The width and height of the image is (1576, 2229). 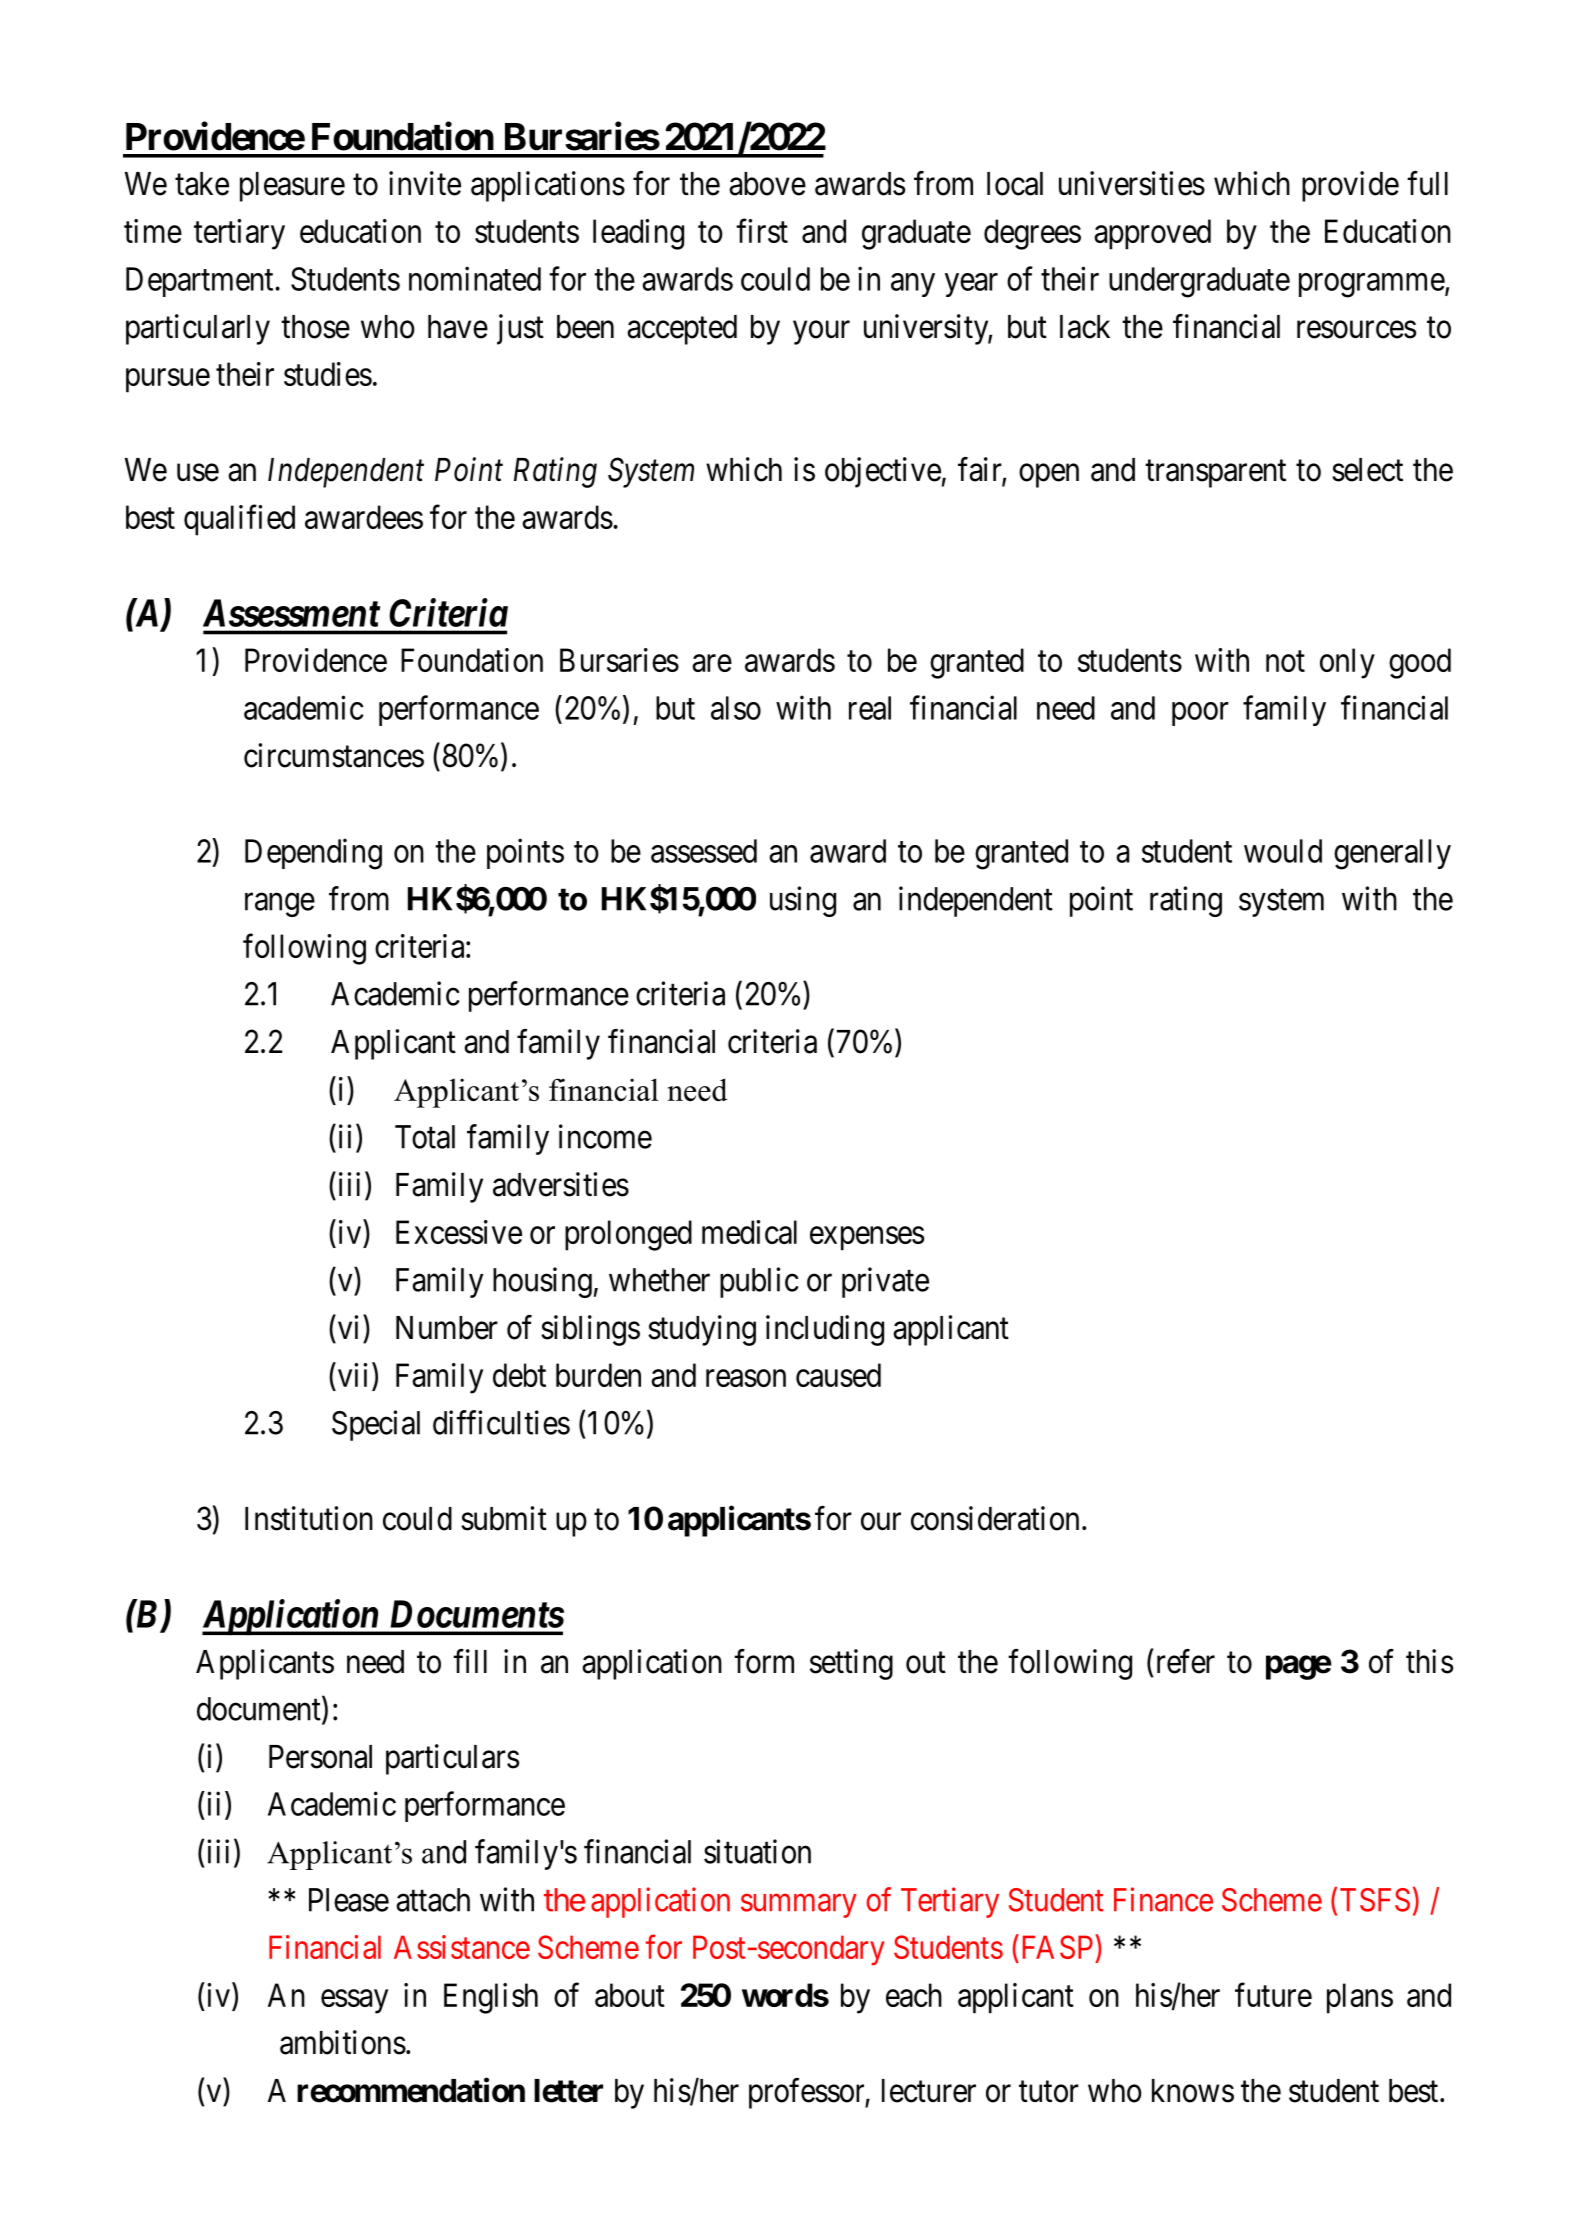 What do you see at coordinates (376, 1425) in the image?
I see `Special` at bounding box center [376, 1425].
